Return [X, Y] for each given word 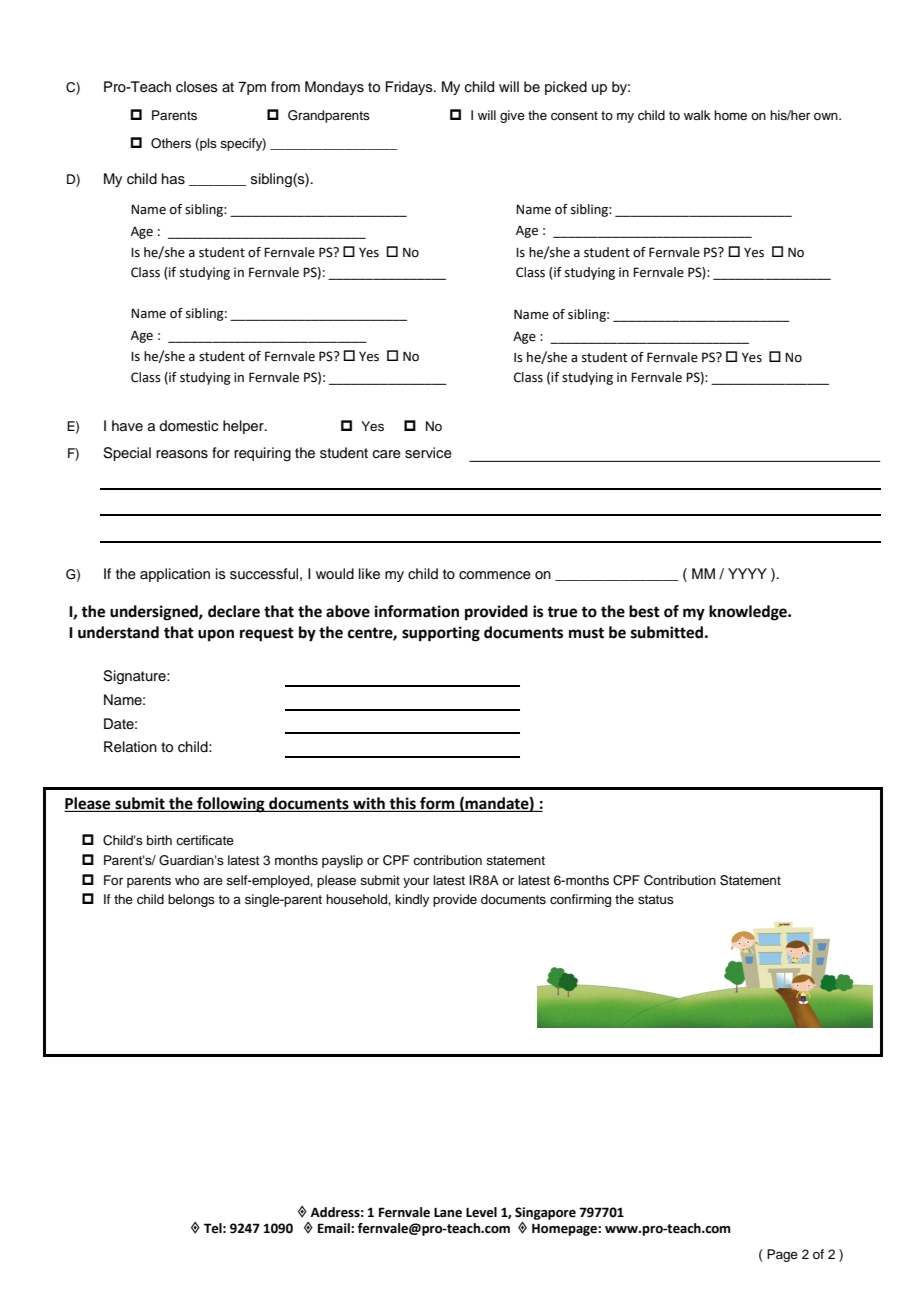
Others [171, 143]
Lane [448, 1212]
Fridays [410, 88]
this [402, 804]
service [428, 453]
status [656, 899]
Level [481, 1212]
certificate [205, 840]
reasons [182, 454]
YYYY [747, 573]
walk [697, 115]
